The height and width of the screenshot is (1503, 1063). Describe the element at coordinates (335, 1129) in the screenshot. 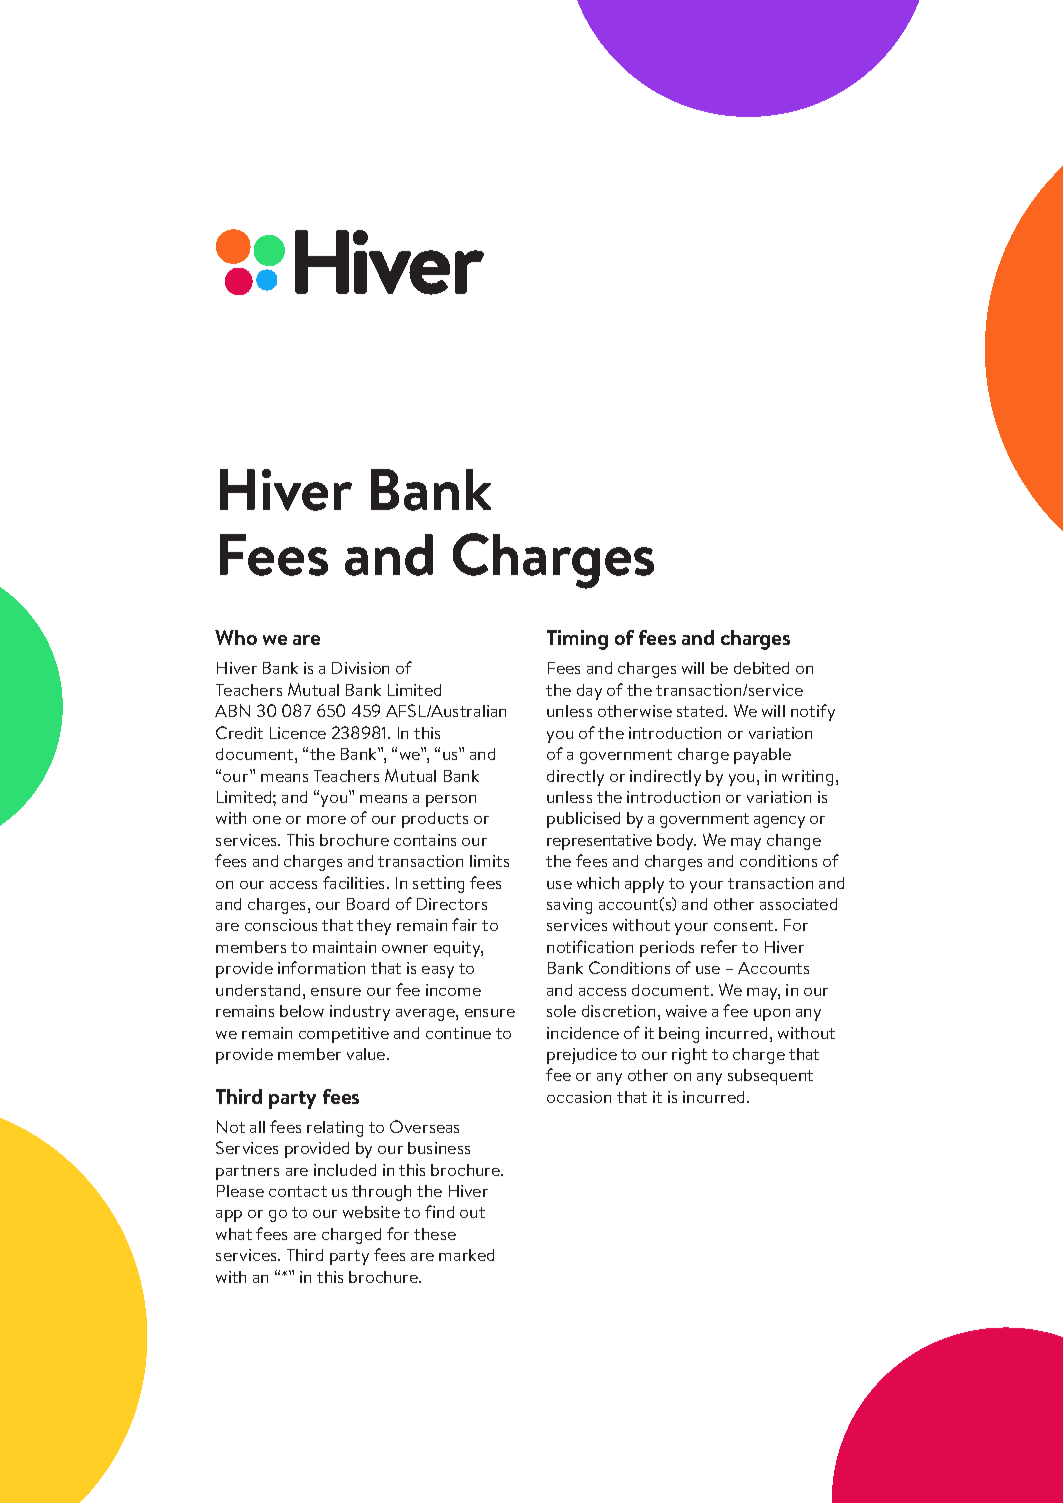

I see `relating` at that location.
